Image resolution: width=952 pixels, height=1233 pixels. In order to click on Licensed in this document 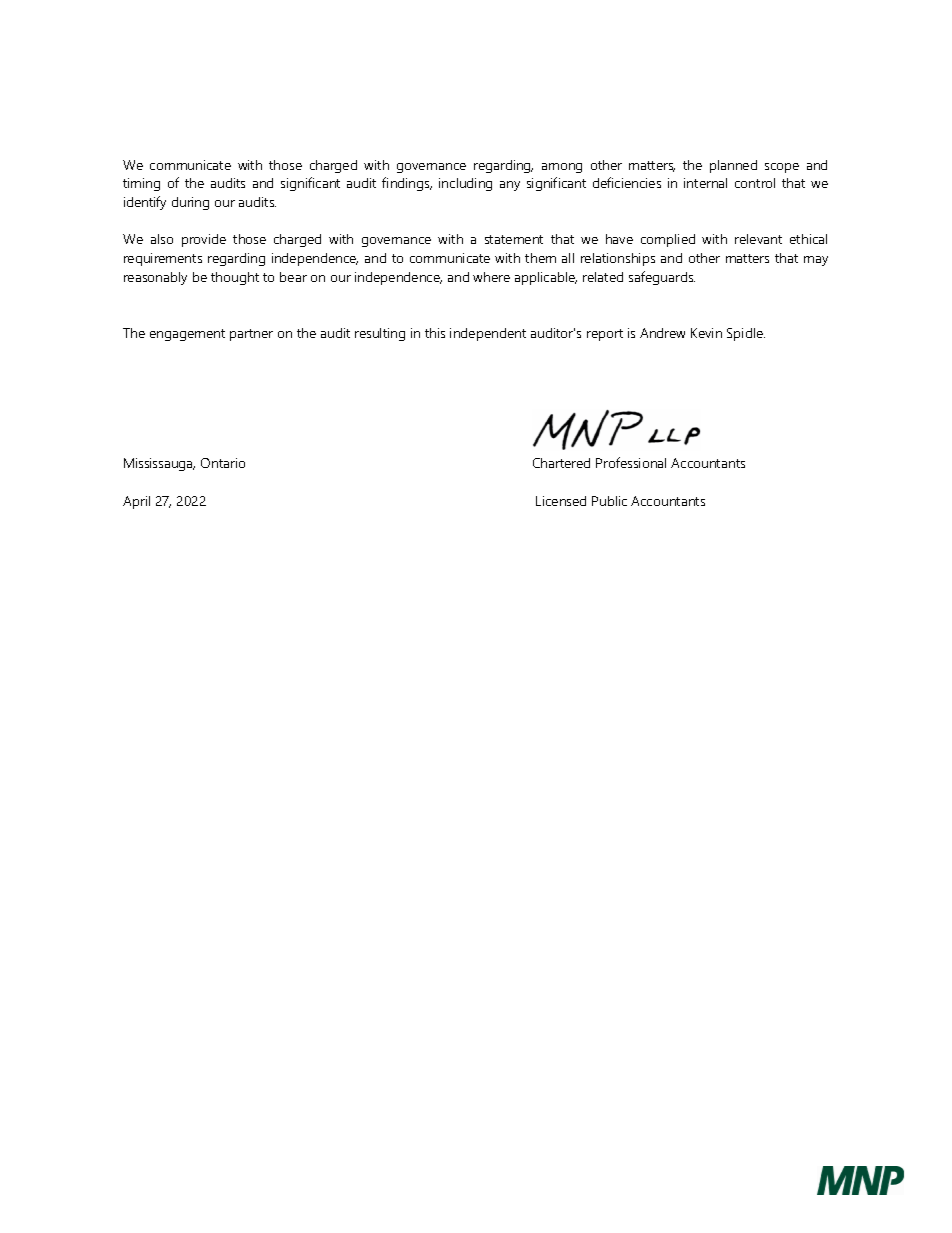, I will do `click(561, 501)`.
